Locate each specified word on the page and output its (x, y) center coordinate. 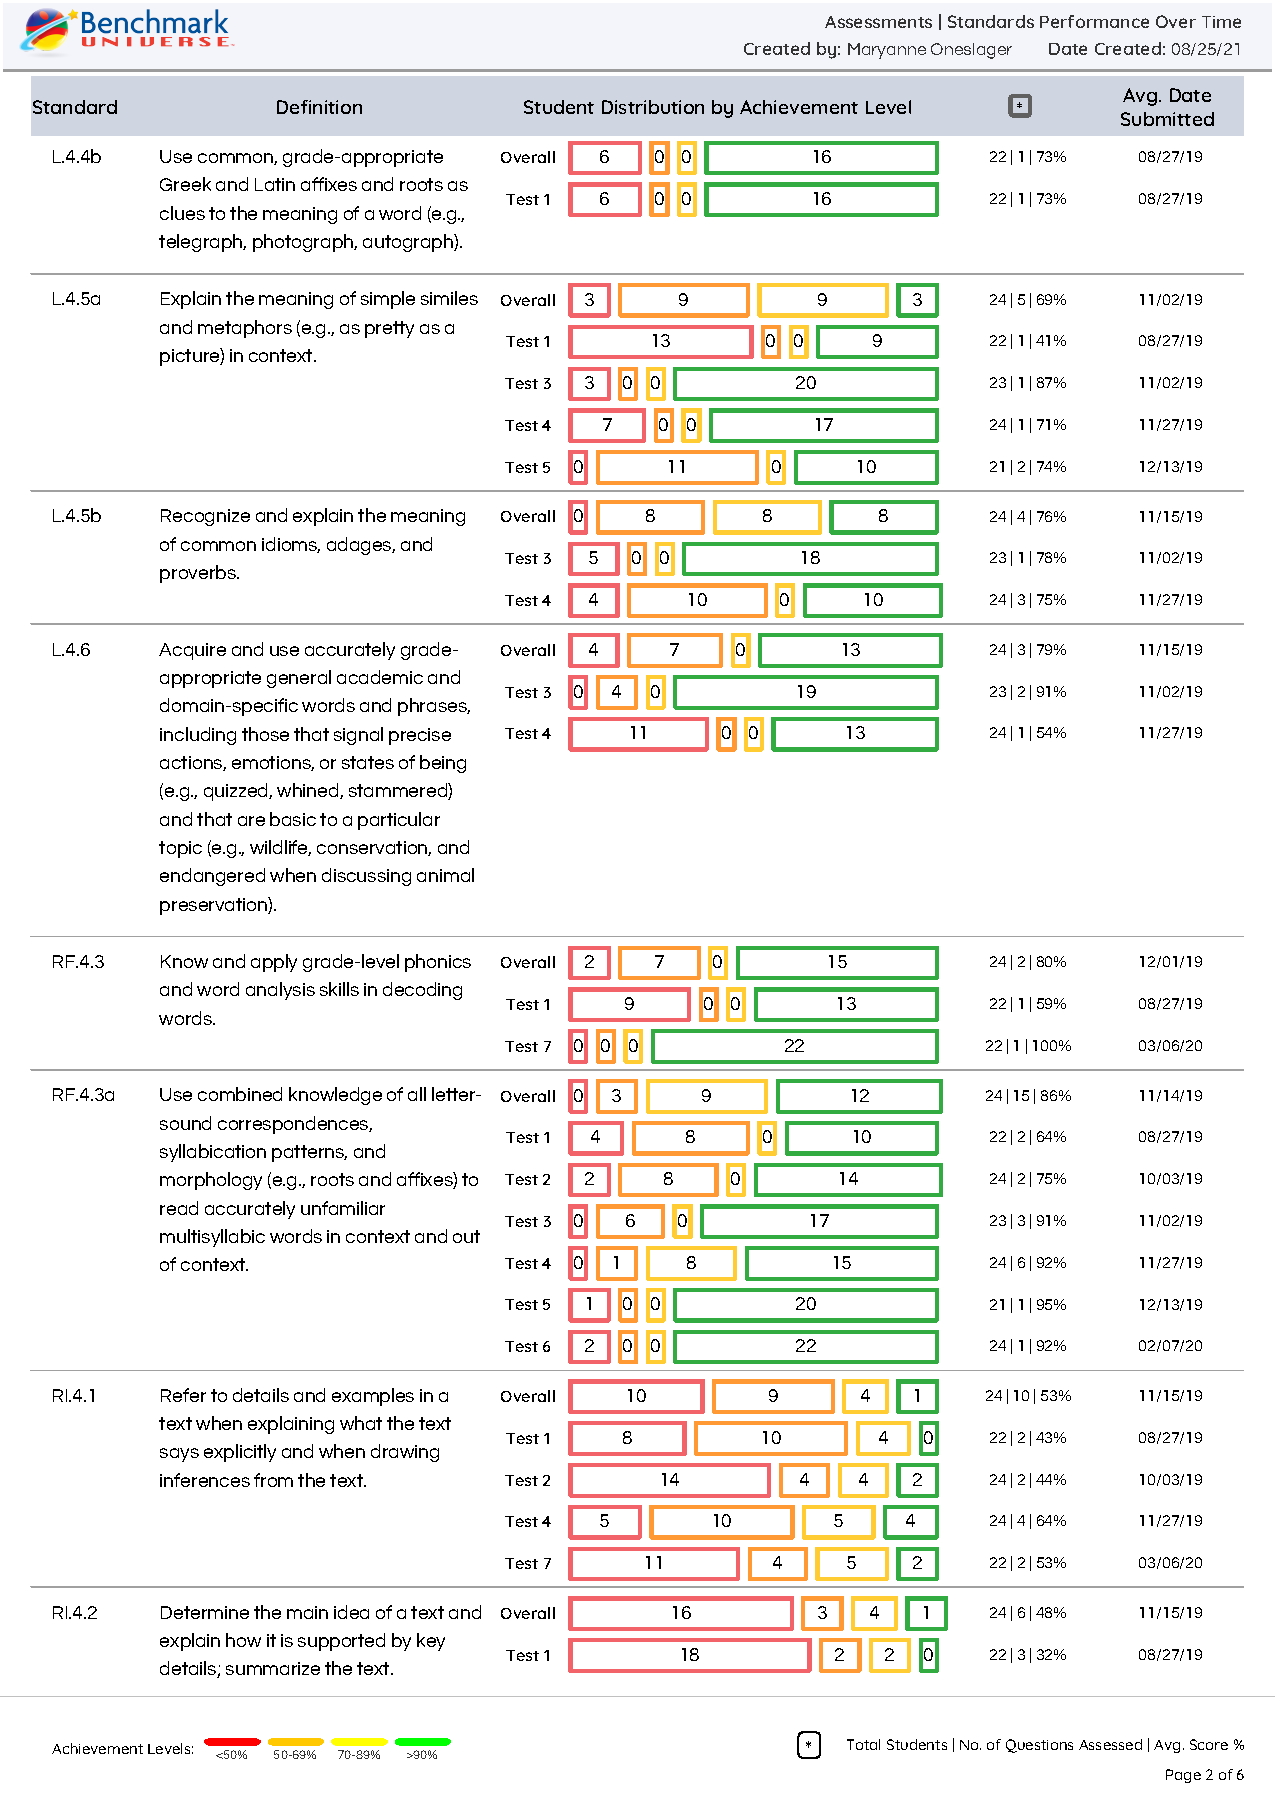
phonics (438, 963)
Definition (319, 107)
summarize (273, 1668)
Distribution (653, 107)
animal (445, 875)
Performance (1094, 21)
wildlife (280, 848)
